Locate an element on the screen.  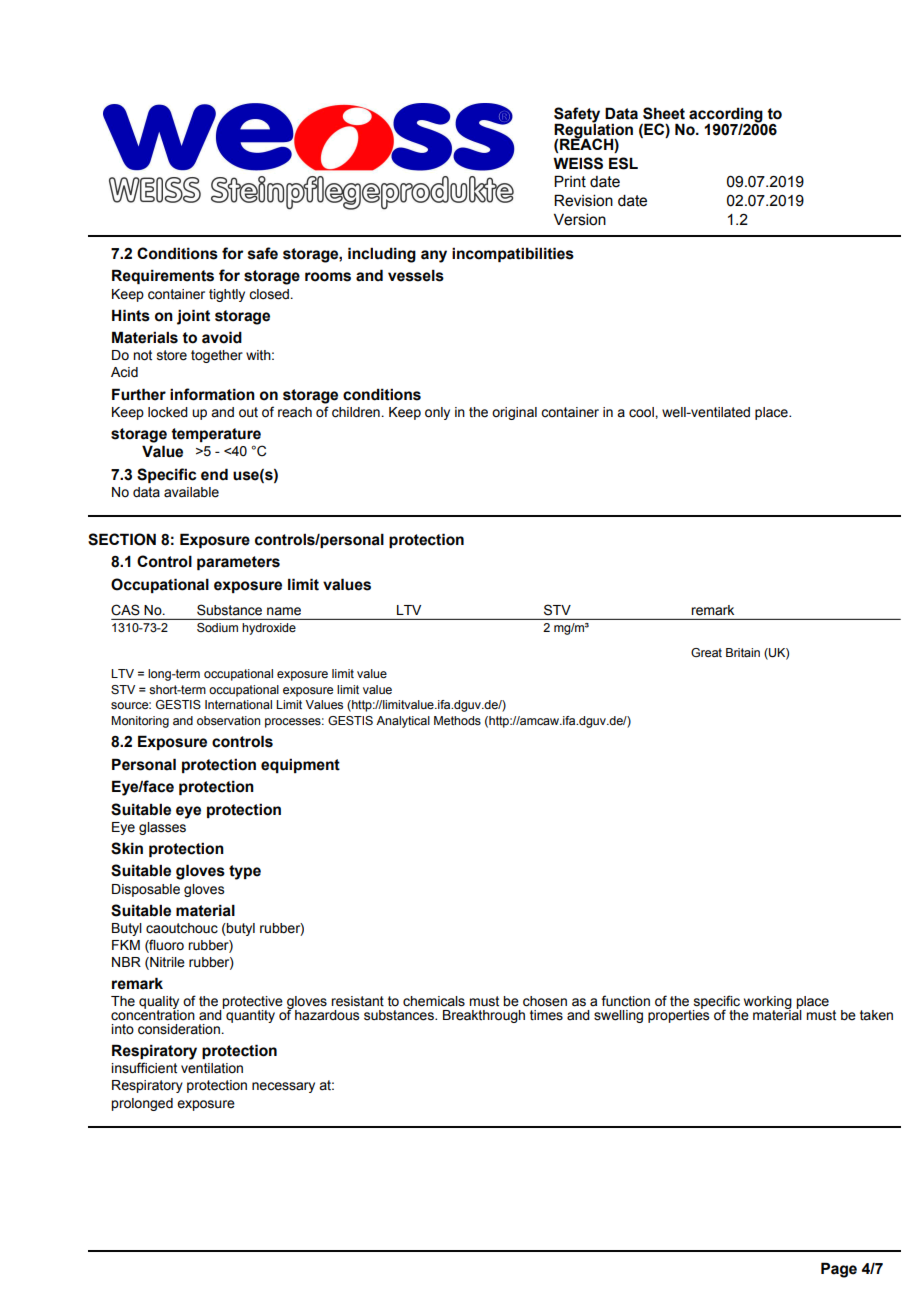
Analytical is located at coordinates (403, 722).
